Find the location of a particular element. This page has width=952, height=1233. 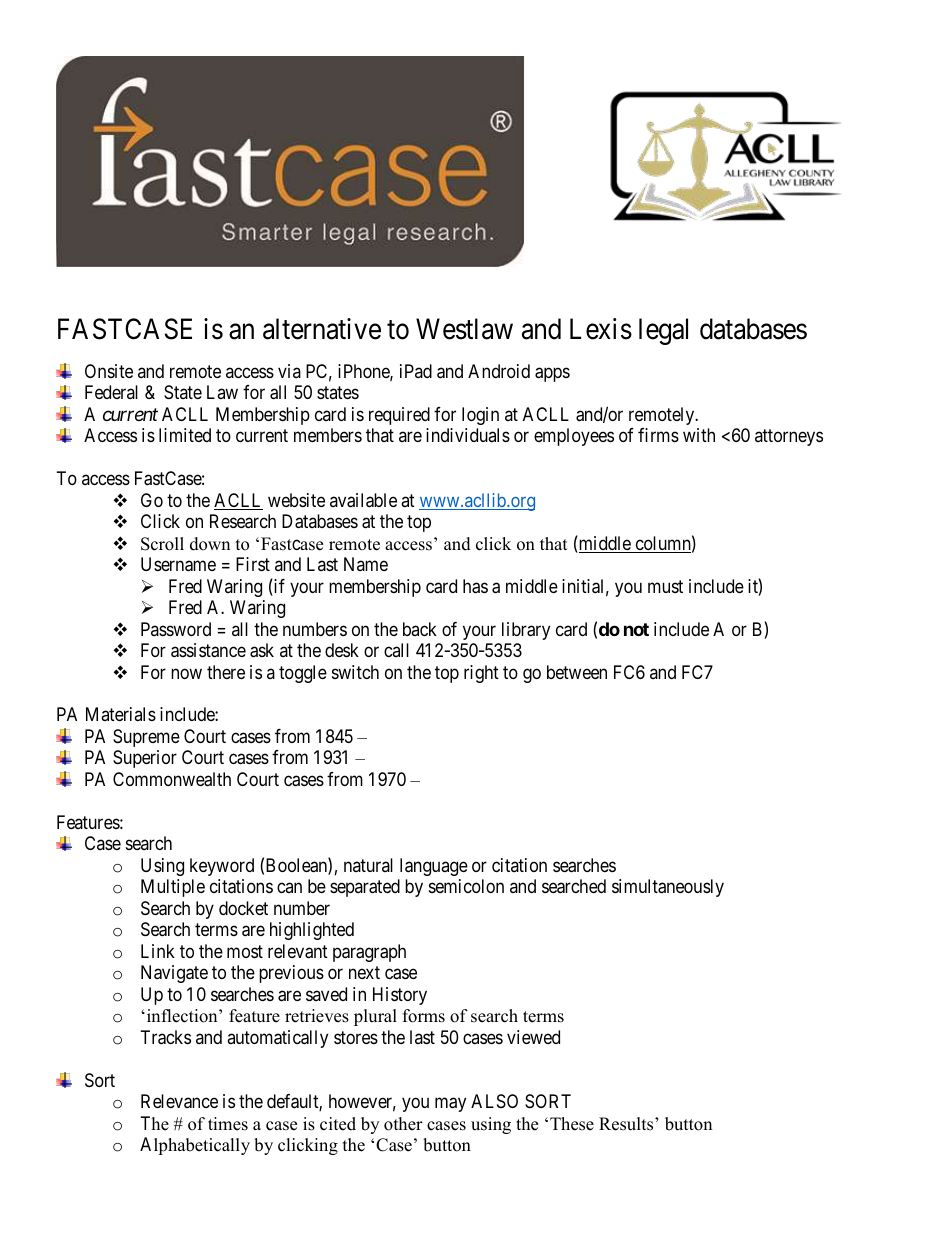

Onsite is located at coordinates (109, 371).
